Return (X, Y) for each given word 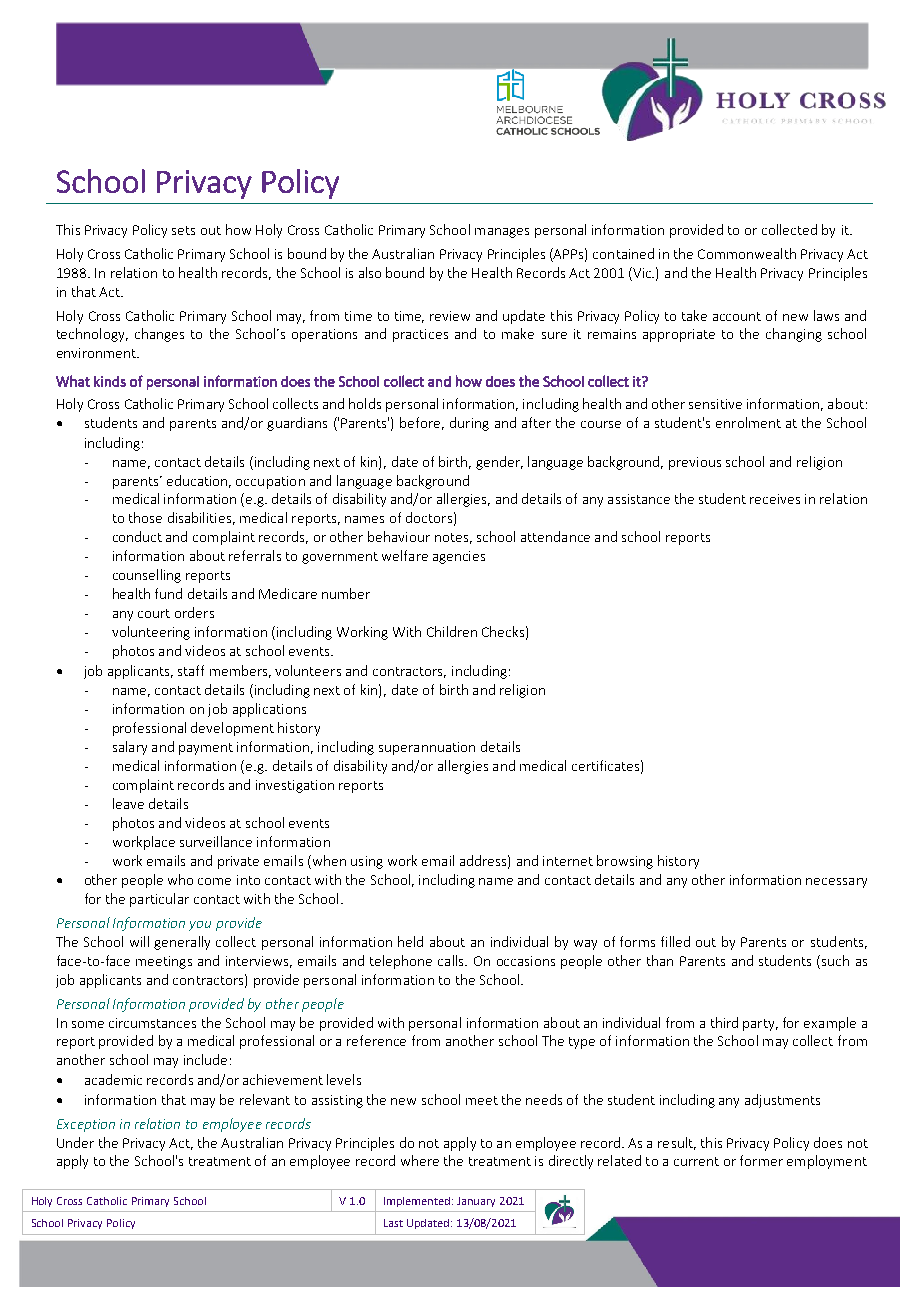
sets (183, 230)
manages (502, 233)
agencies (459, 557)
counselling (147, 576)
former (761, 1160)
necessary (836, 883)
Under (75, 1142)
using (367, 862)
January (476, 1202)
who (180, 879)
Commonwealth (747, 253)
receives (775, 499)
